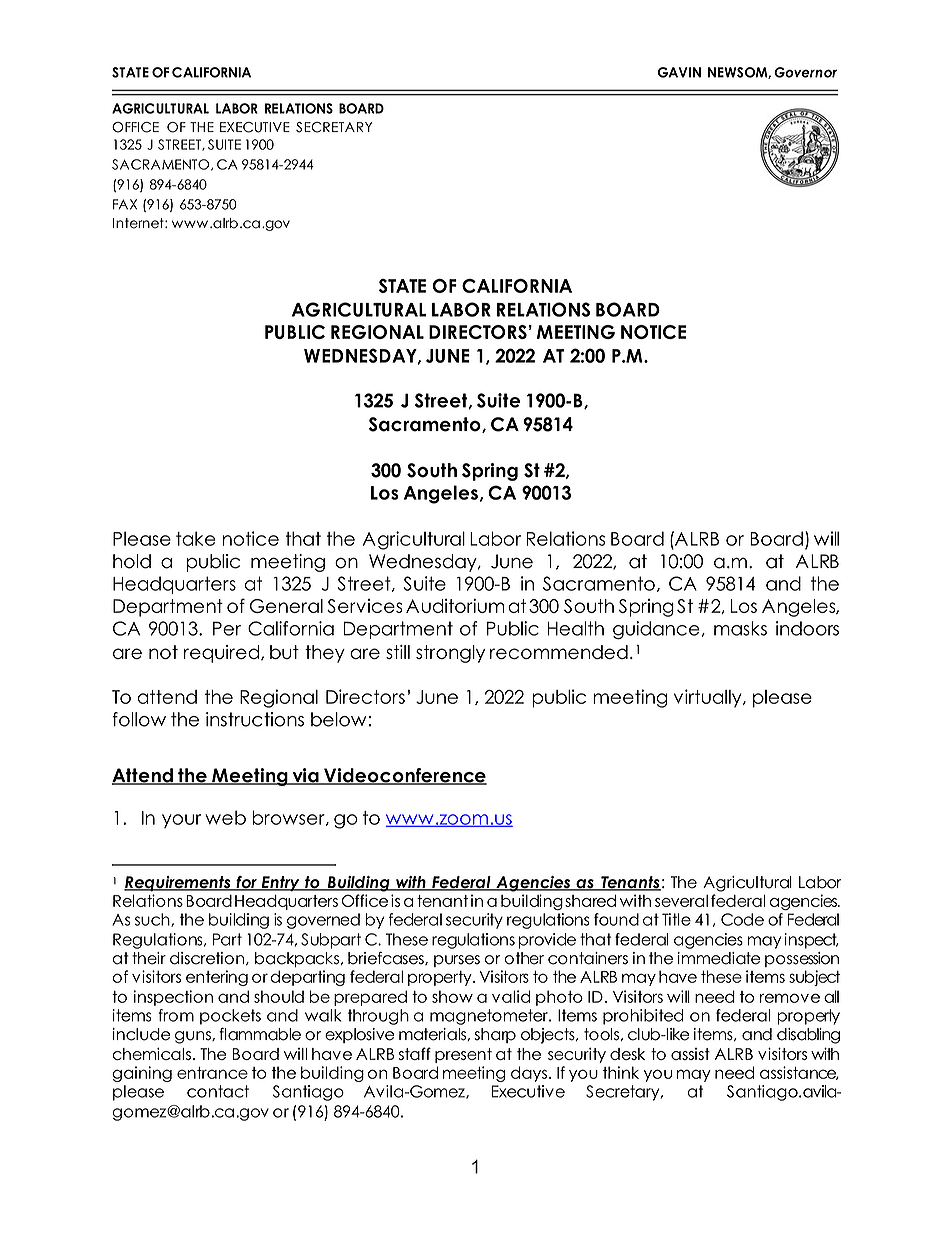 This document has width=952, height=1233. What do you see at coordinates (196, 538) in the document?
I see `take` at bounding box center [196, 538].
